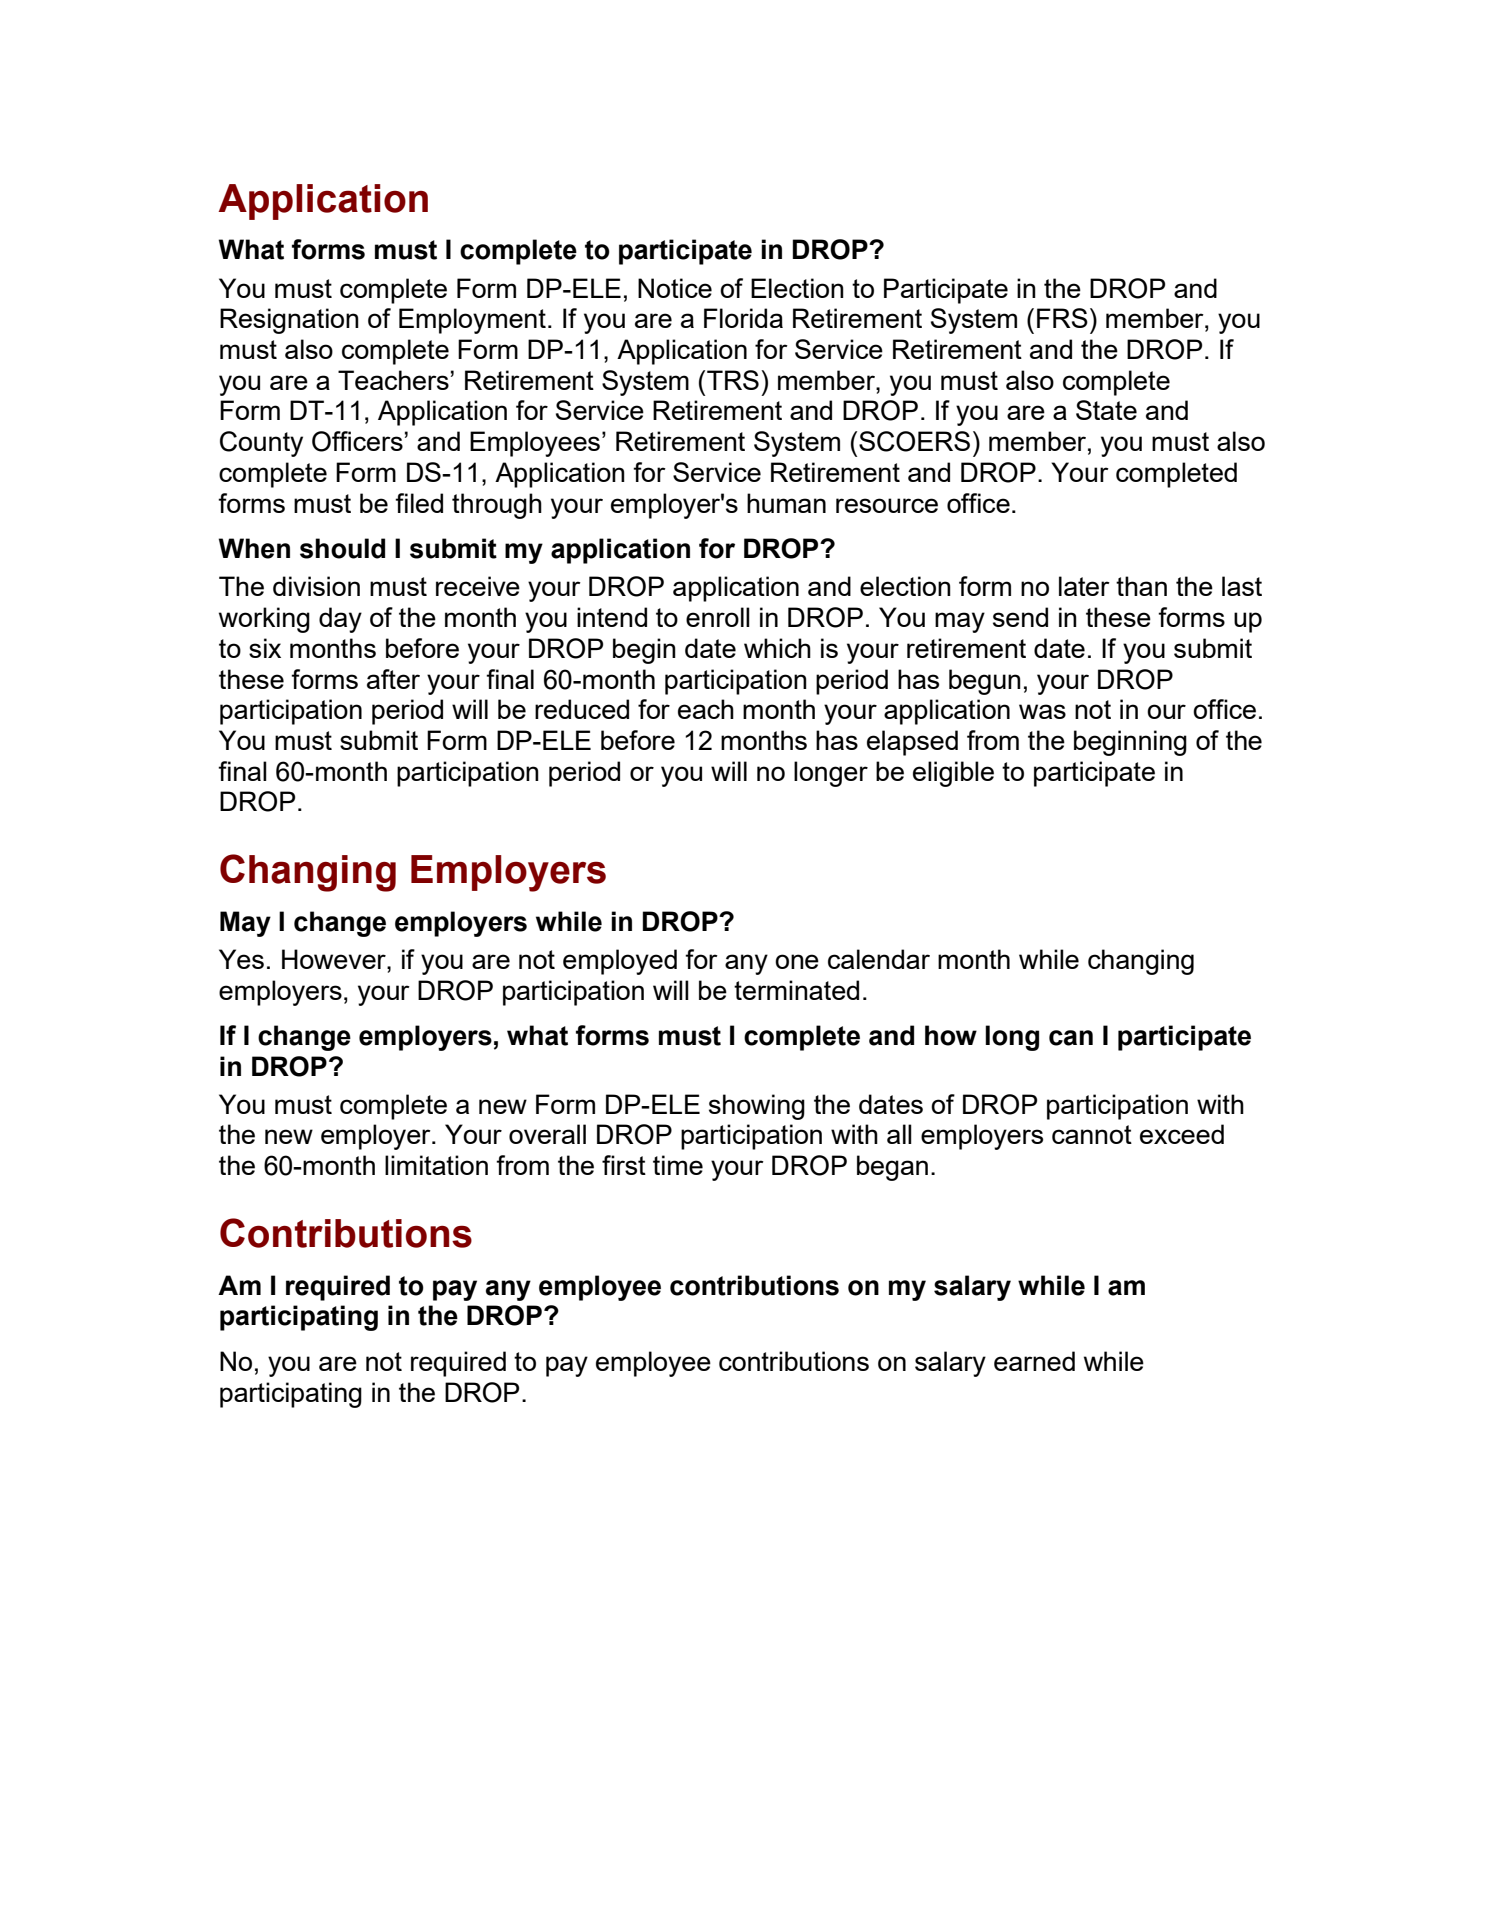 The width and height of the screenshot is (1488, 1926). What do you see at coordinates (1034, 1361) in the screenshot?
I see `earned` at bounding box center [1034, 1361].
